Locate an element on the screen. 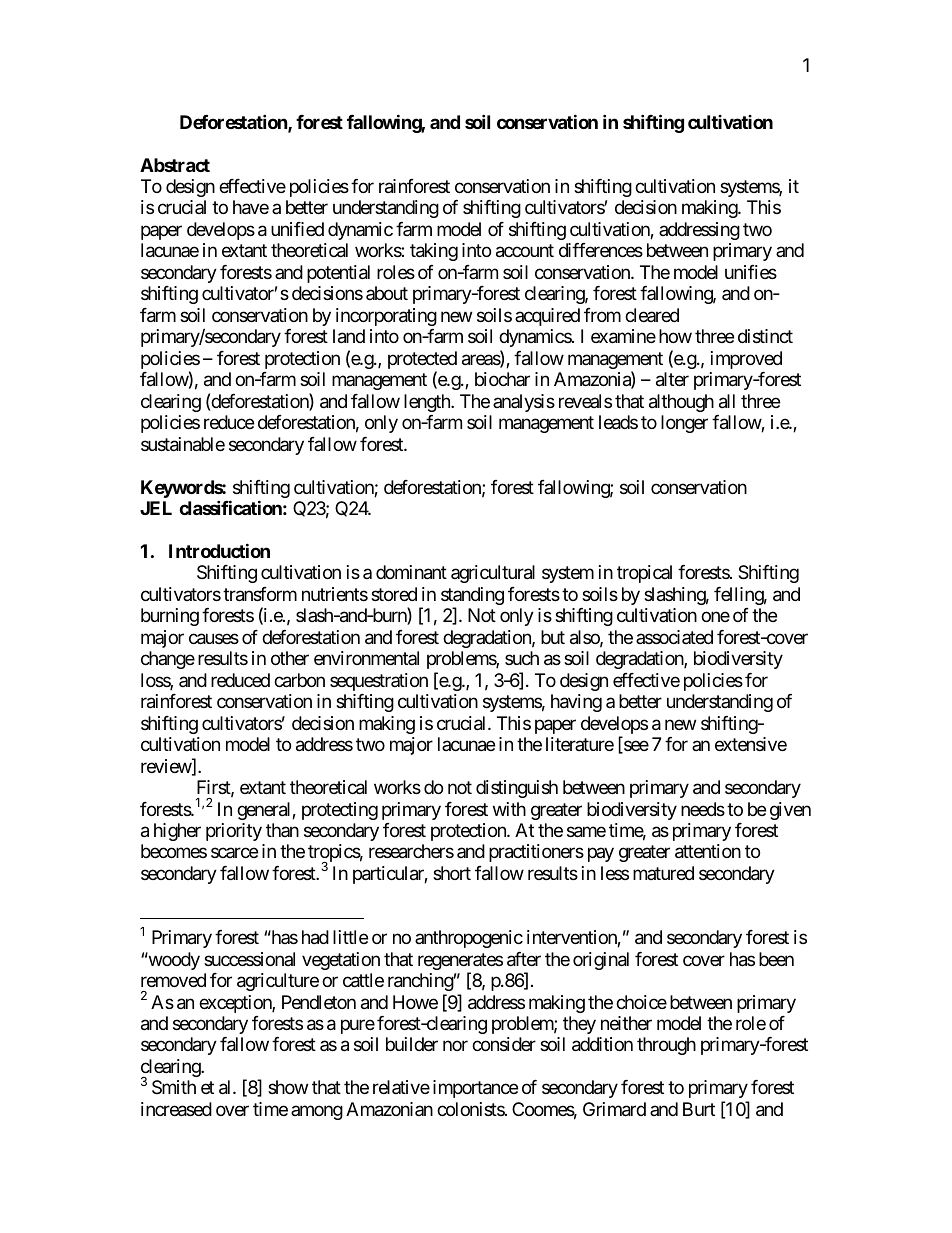 The width and height of the screenshot is (952, 1233). account is located at coordinates (525, 251).
